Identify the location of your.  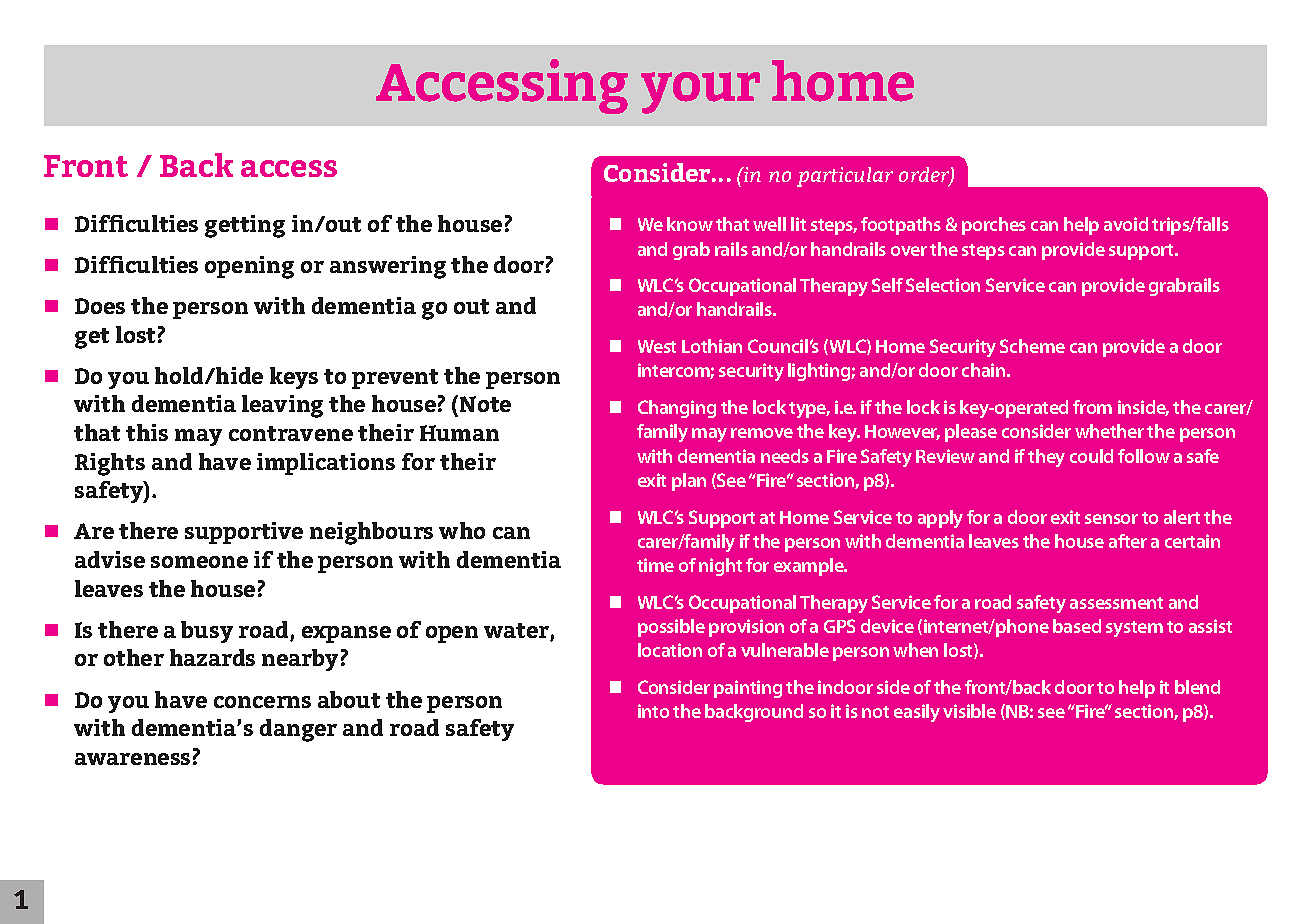
(700, 93).
